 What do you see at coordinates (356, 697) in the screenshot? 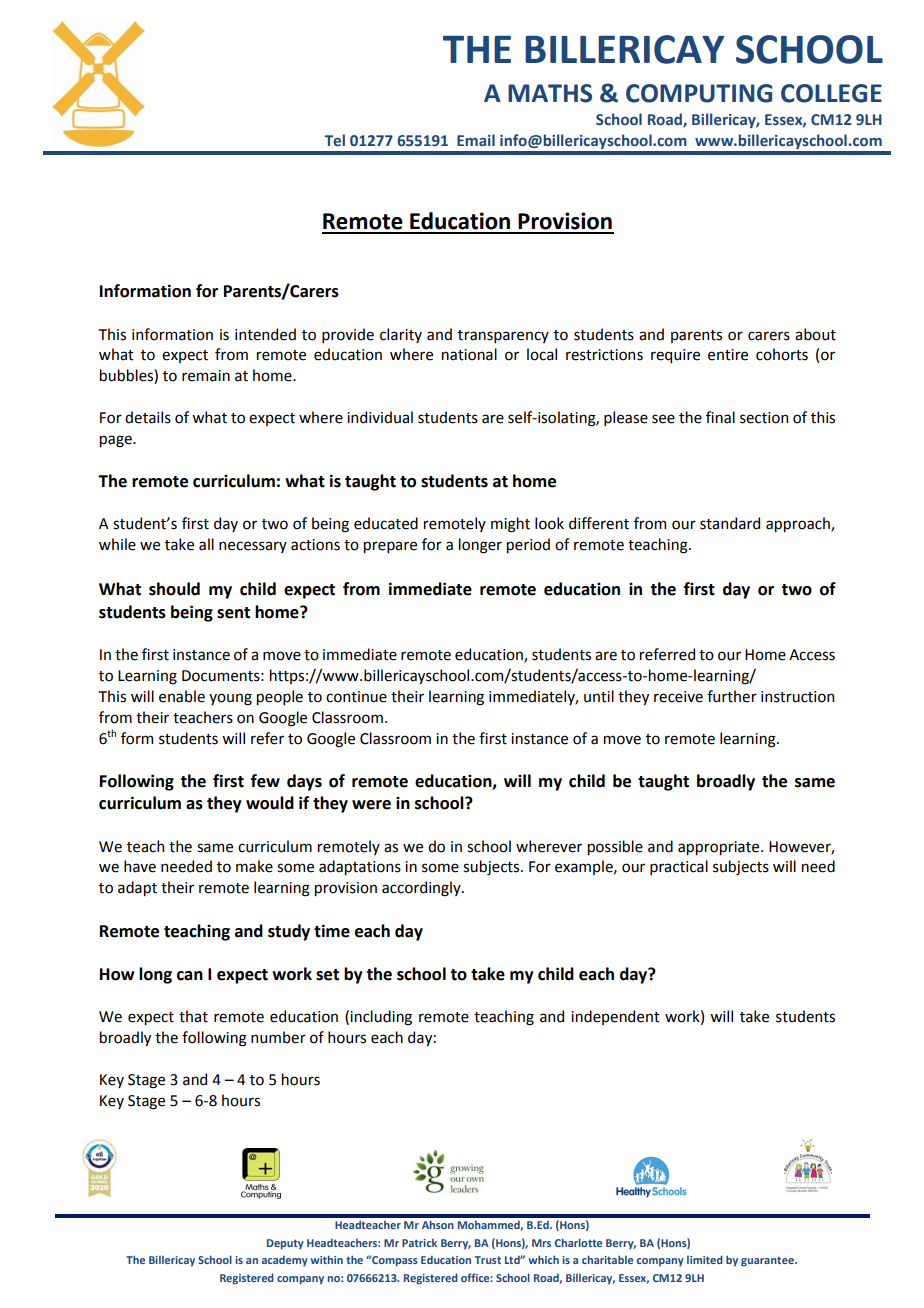
I see `continue` at bounding box center [356, 697].
